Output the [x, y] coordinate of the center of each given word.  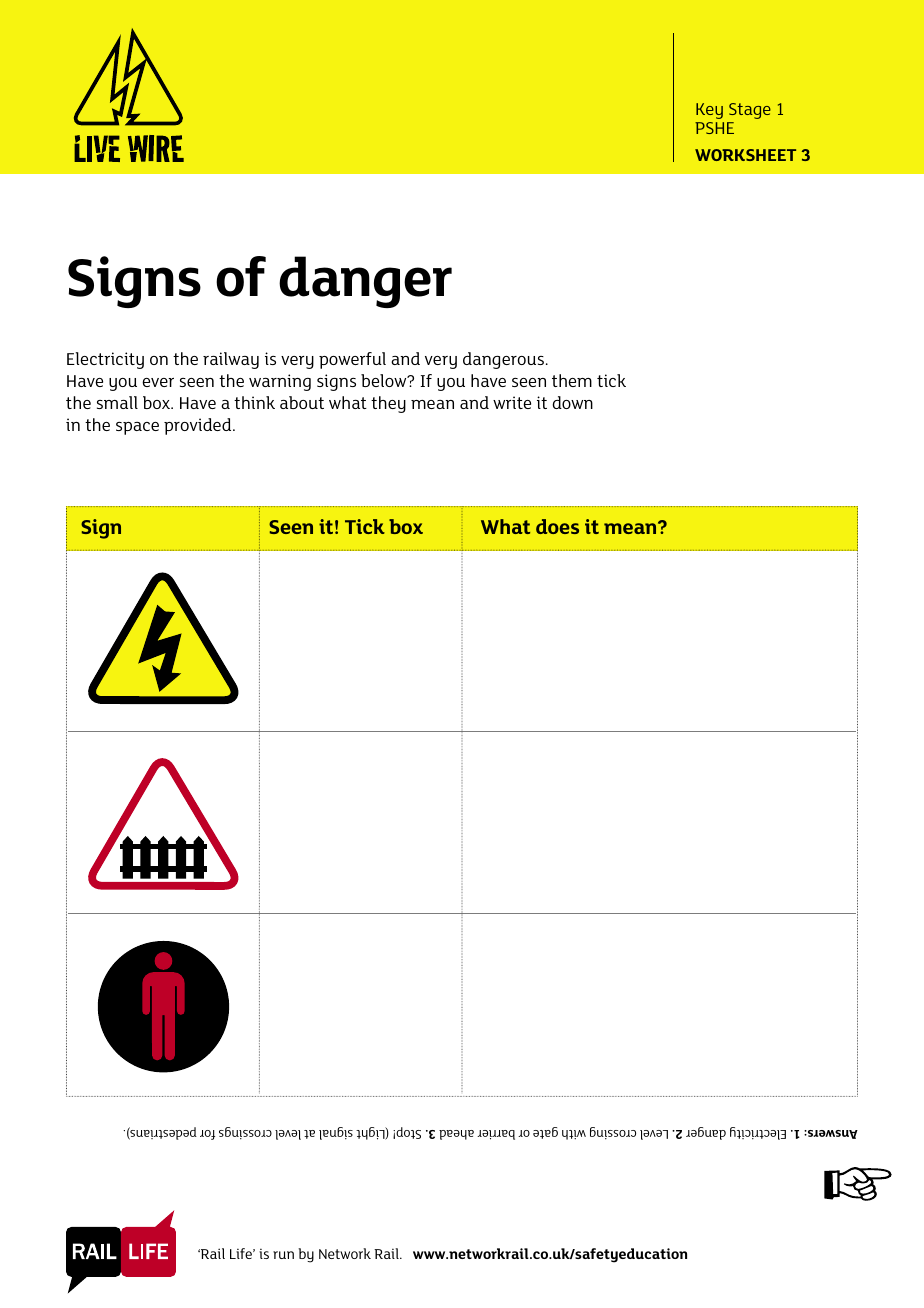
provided [199, 426]
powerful [352, 360]
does [557, 526]
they [388, 404]
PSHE [714, 128]
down [572, 402]
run [283, 1255]
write [512, 402]
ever [158, 382]
